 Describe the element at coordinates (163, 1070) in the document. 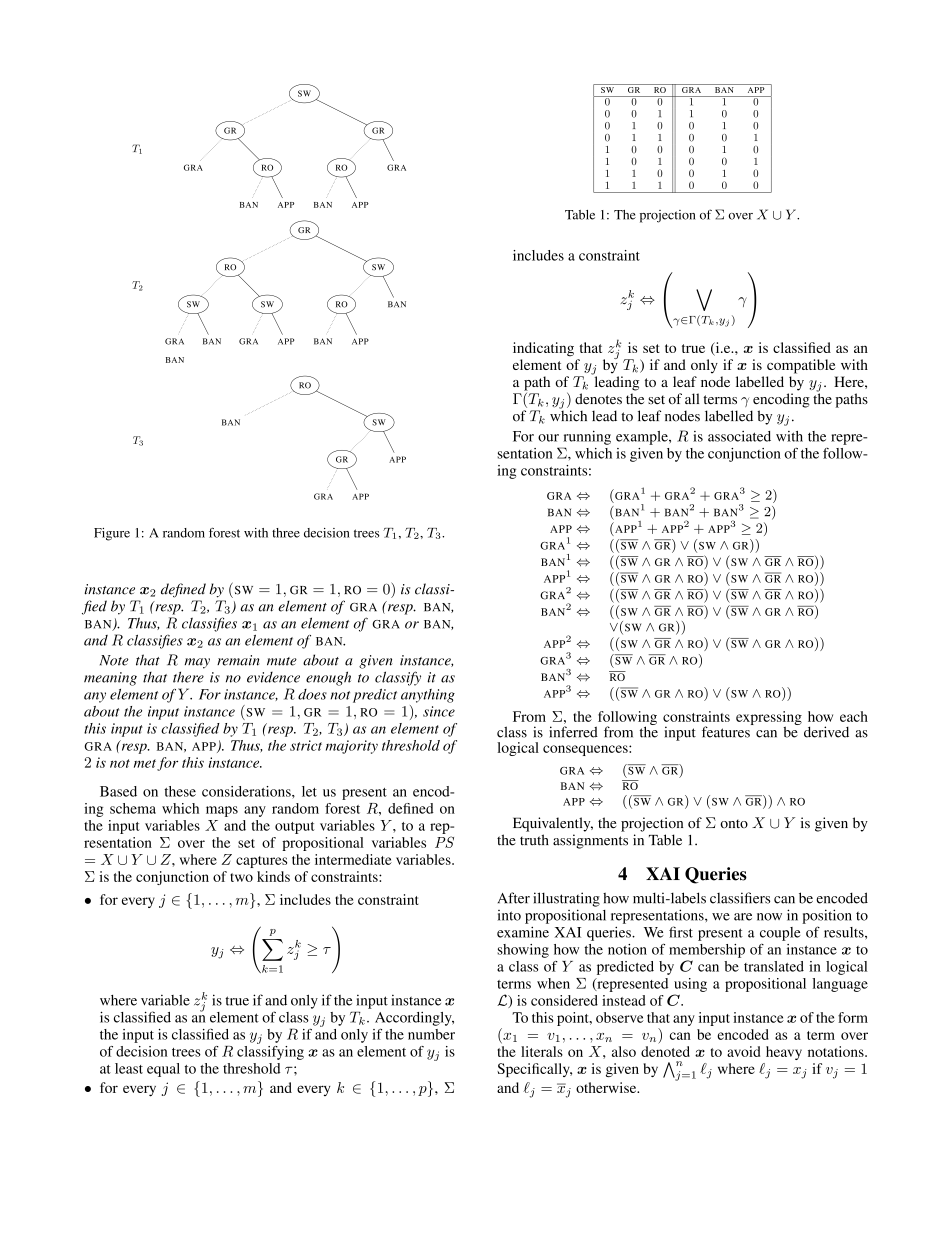

I see `equal` at that location.
